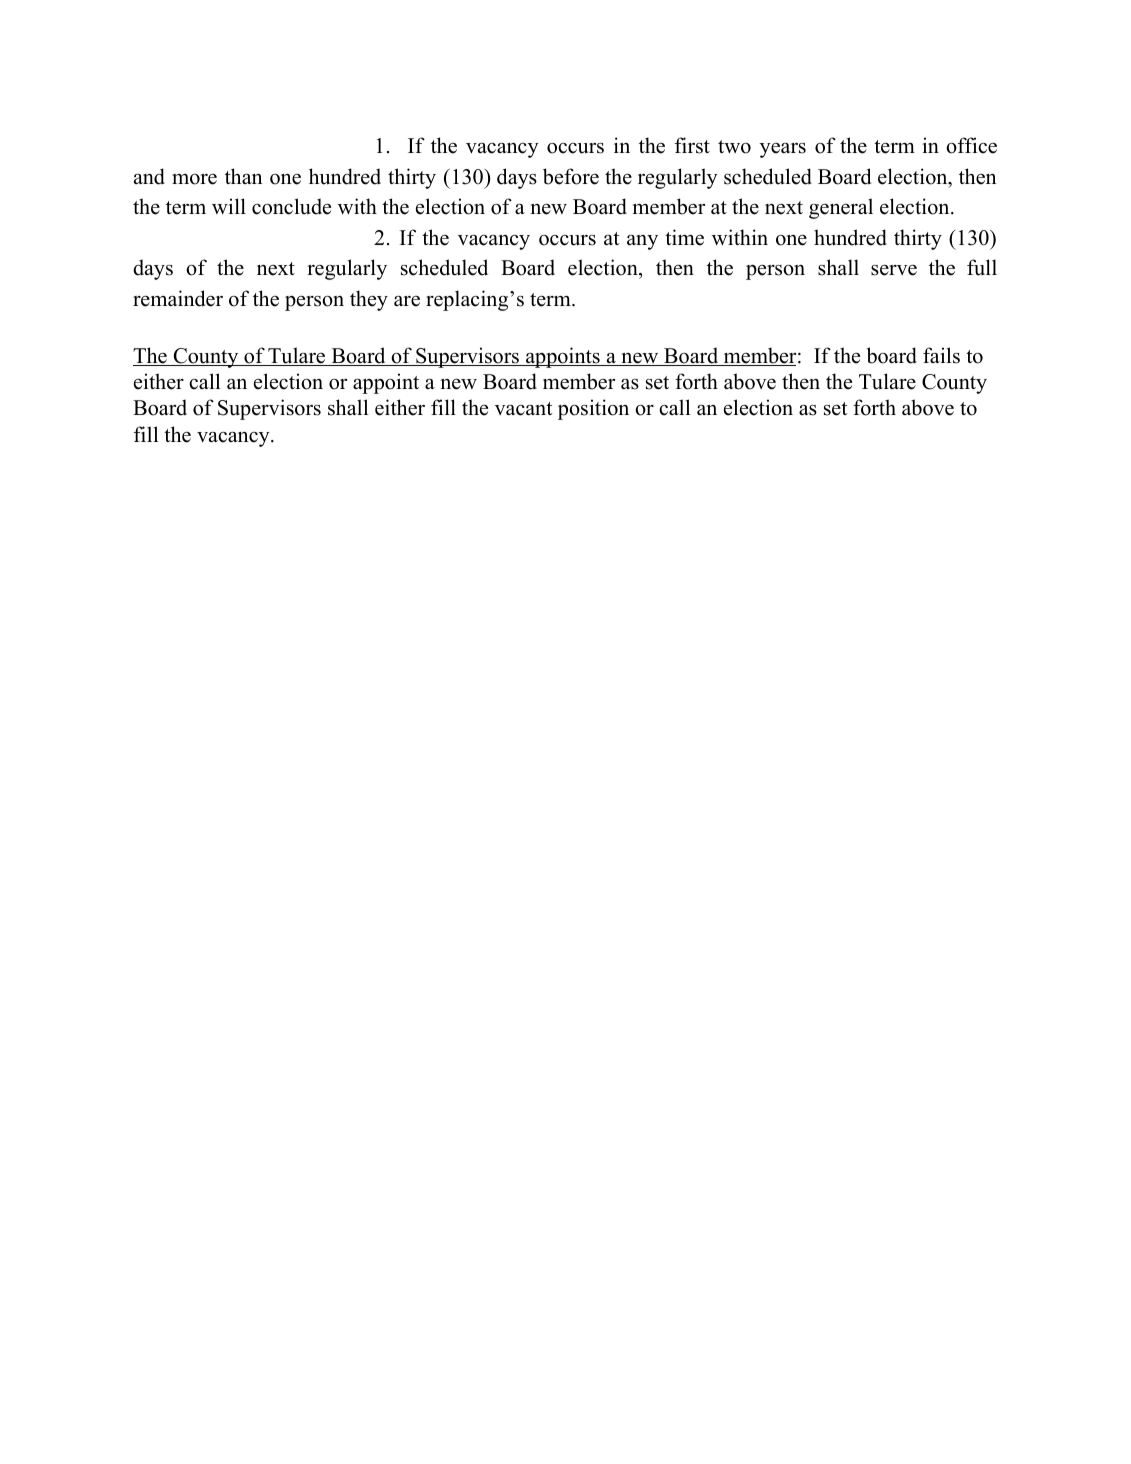 The height and width of the screenshot is (1464, 1131). I want to click on vacant, so click(524, 409).
